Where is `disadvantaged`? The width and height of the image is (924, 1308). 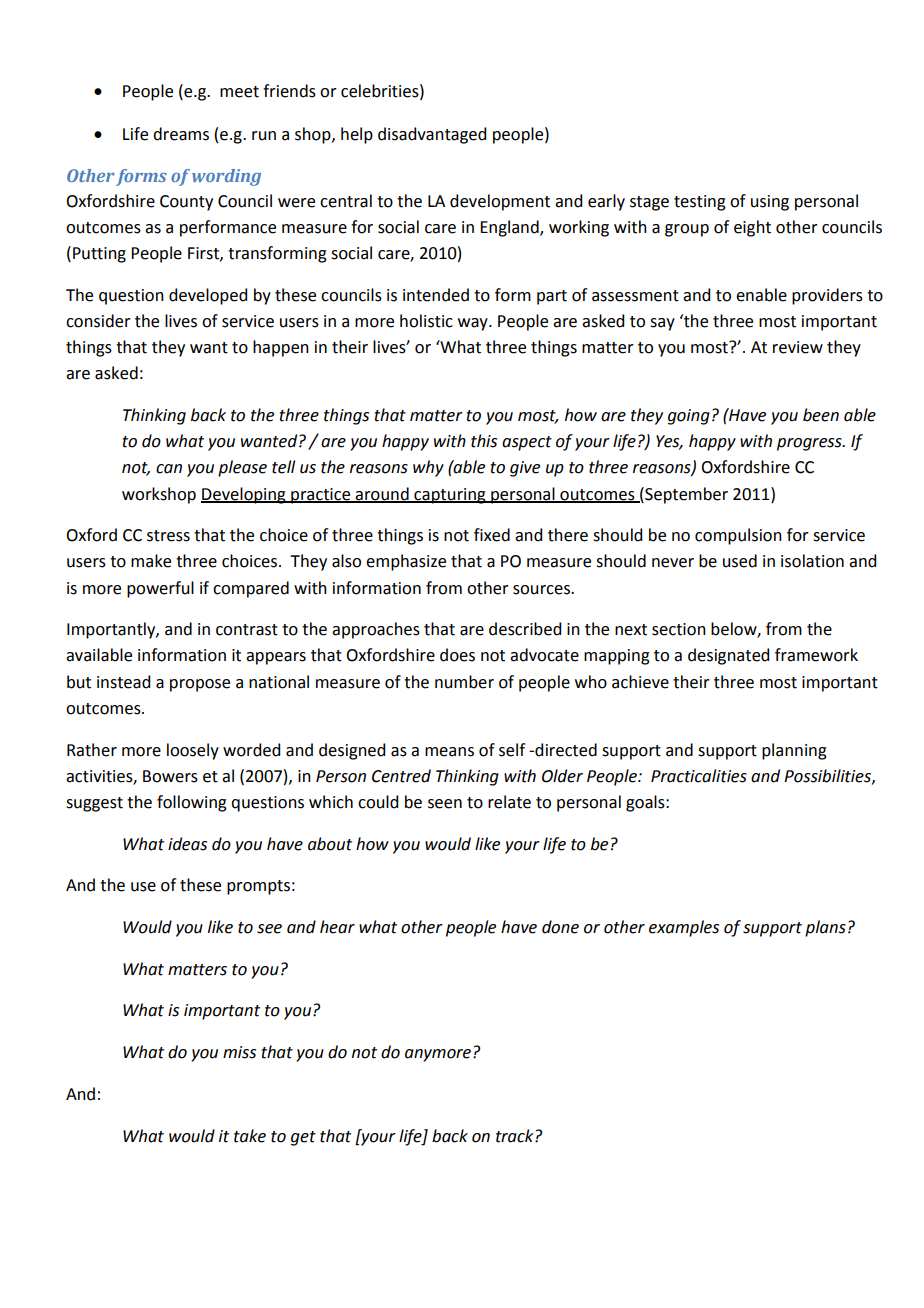 disadvantaged is located at coordinates (432, 135).
